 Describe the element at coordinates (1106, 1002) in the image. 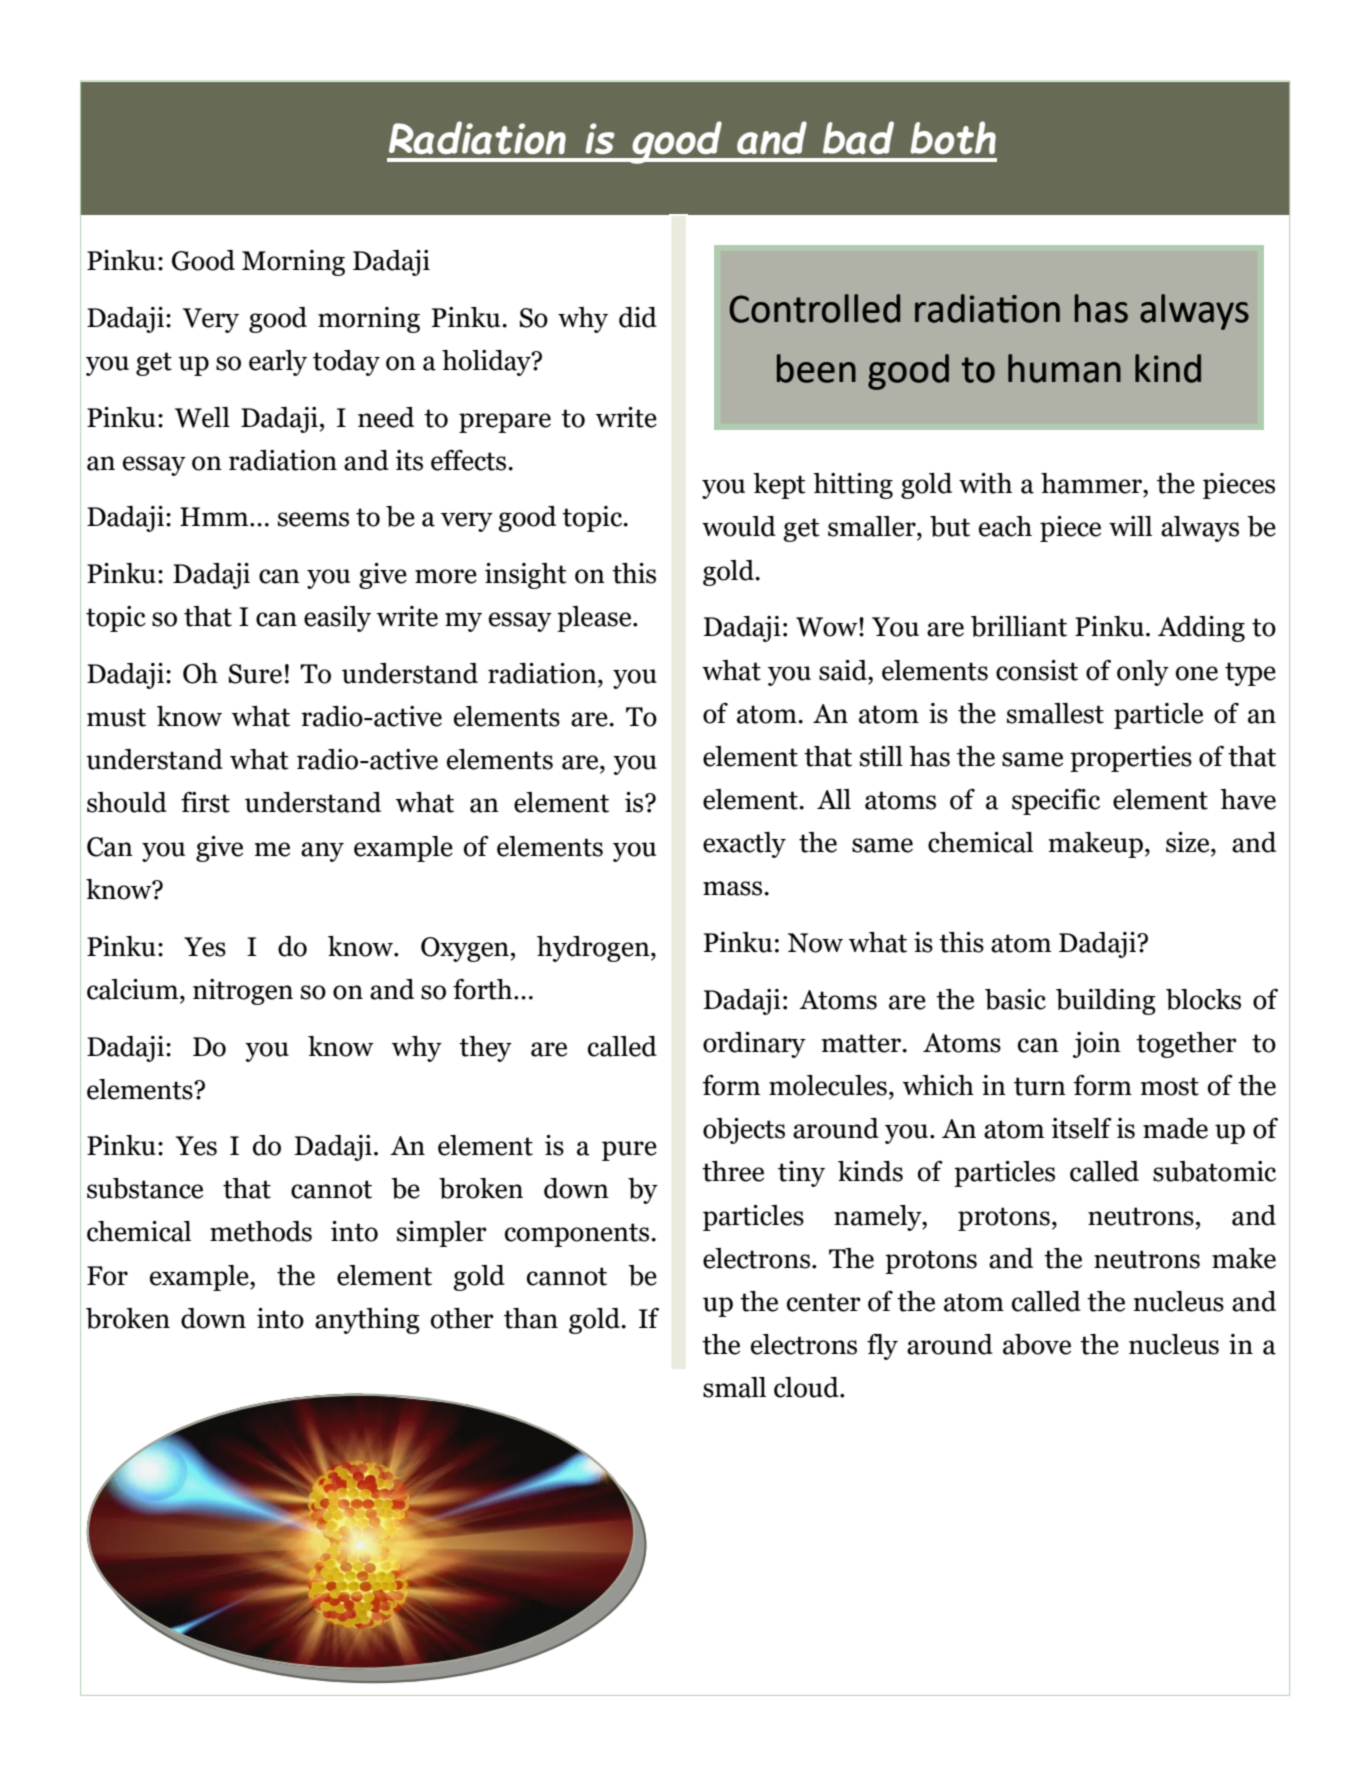

I see `building` at that location.
